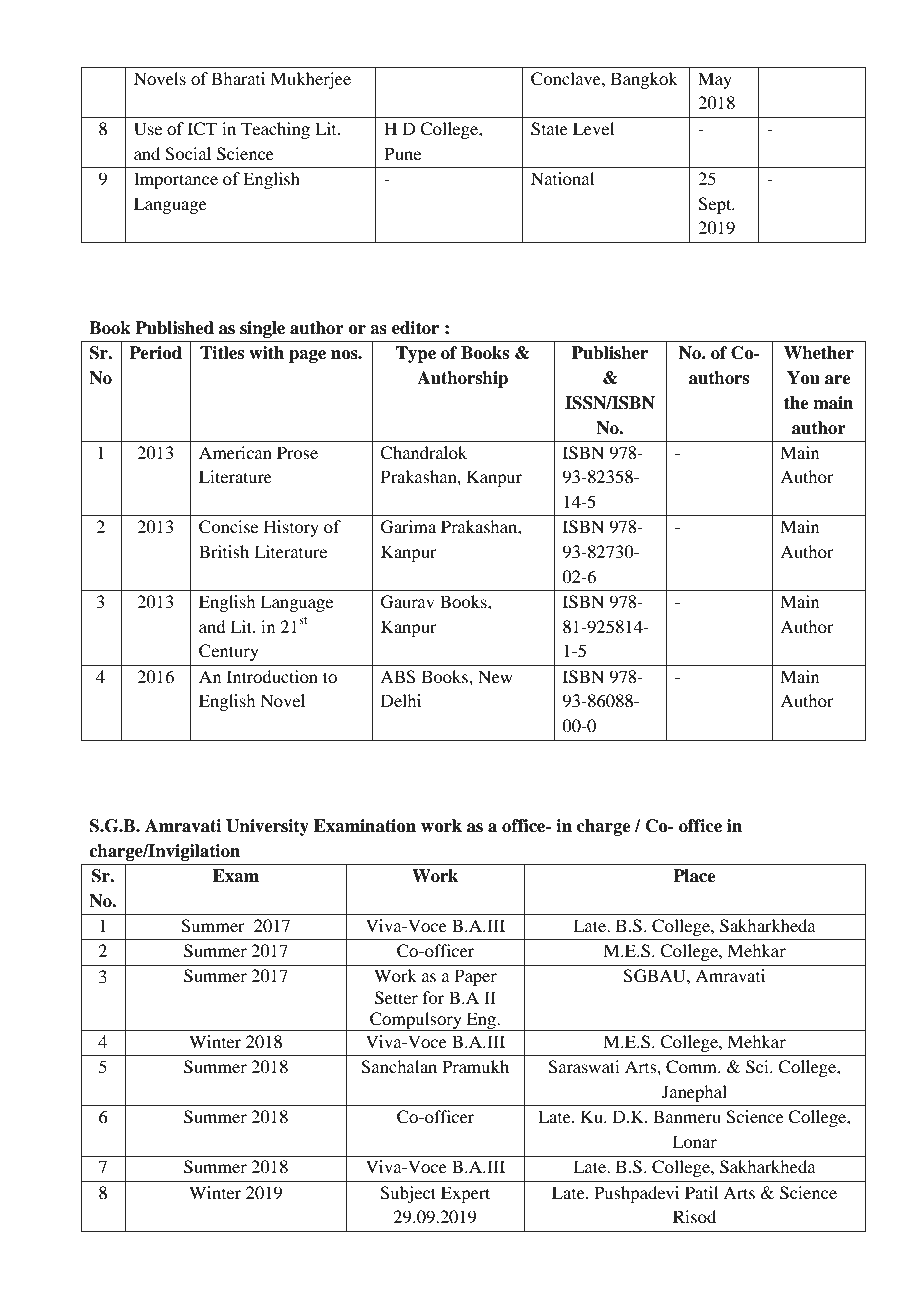 This document has height=1308, width=924. What do you see at coordinates (408, 1194) in the document?
I see `Subject` at bounding box center [408, 1194].
